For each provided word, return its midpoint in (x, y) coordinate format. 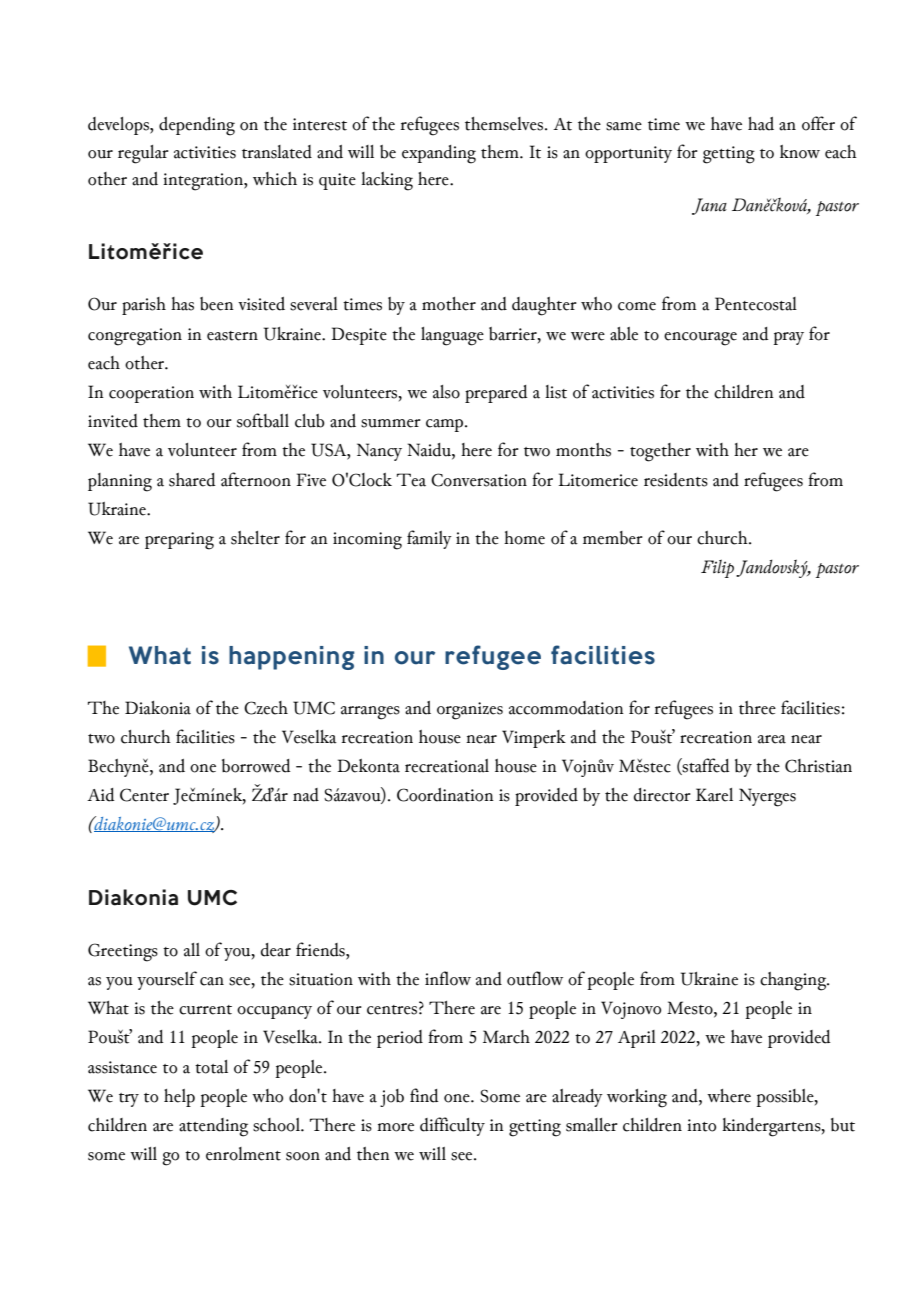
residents (676, 480)
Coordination (445, 795)
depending (197, 126)
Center (144, 795)
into (701, 1125)
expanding (439, 154)
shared (192, 480)
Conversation (479, 480)
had (761, 124)
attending (213, 1127)
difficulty (452, 1126)
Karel (714, 795)
